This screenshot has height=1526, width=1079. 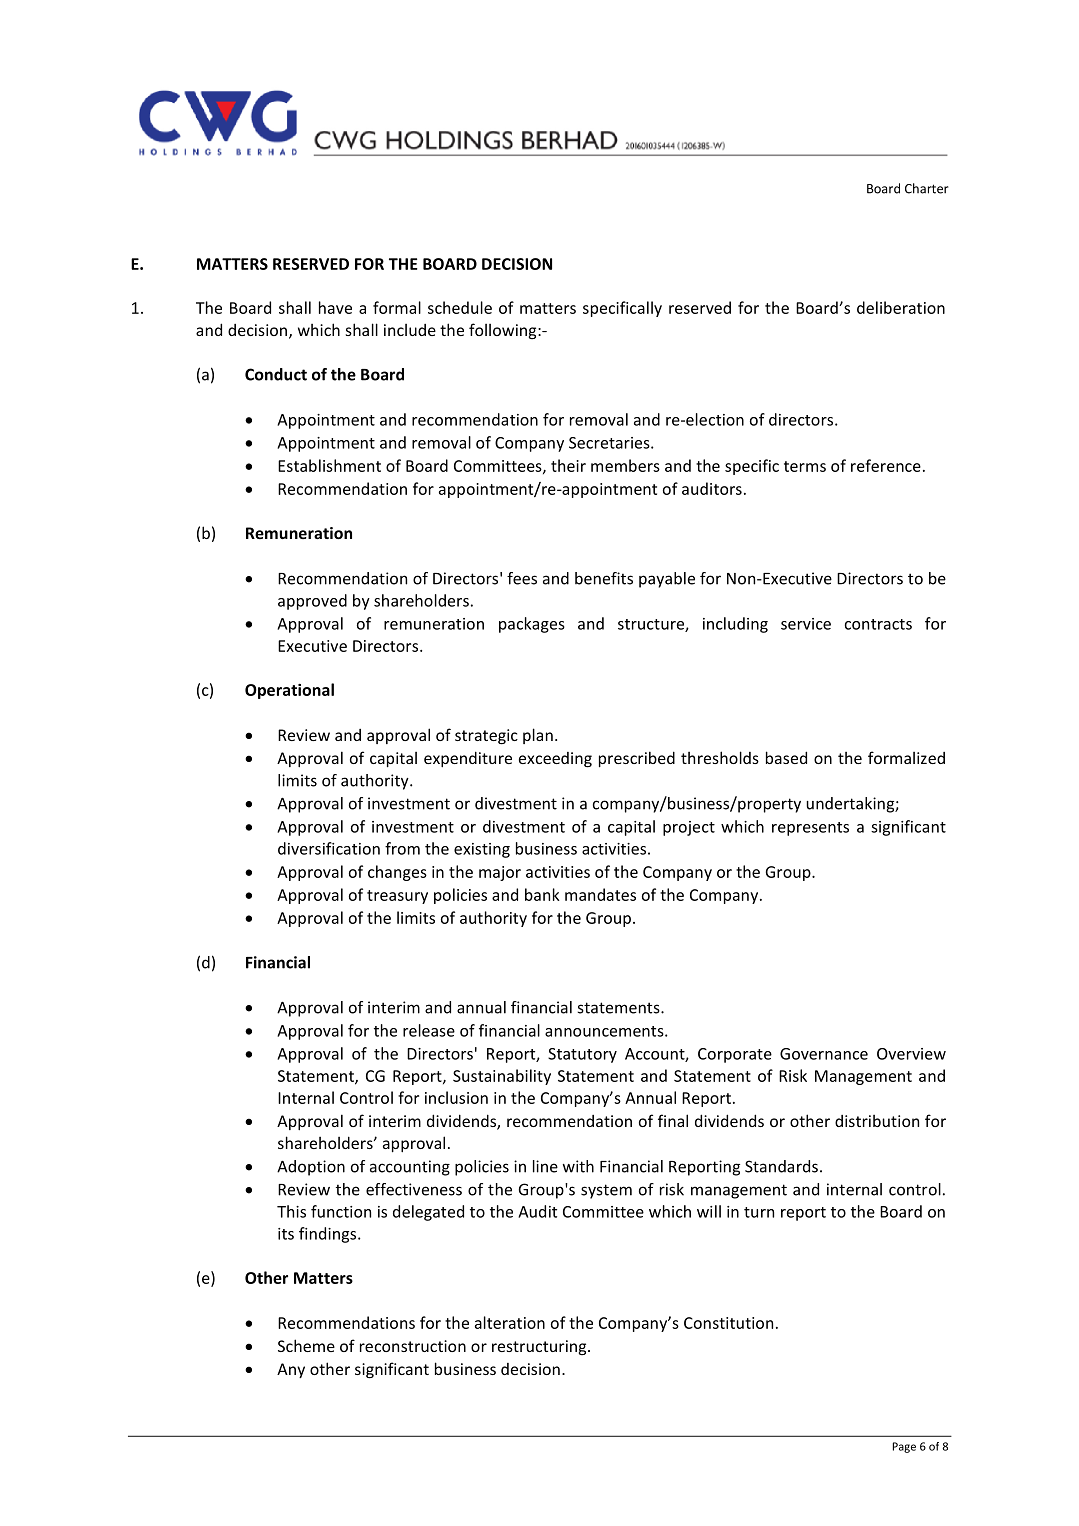 I want to click on Charter, so click(x=927, y=188).
